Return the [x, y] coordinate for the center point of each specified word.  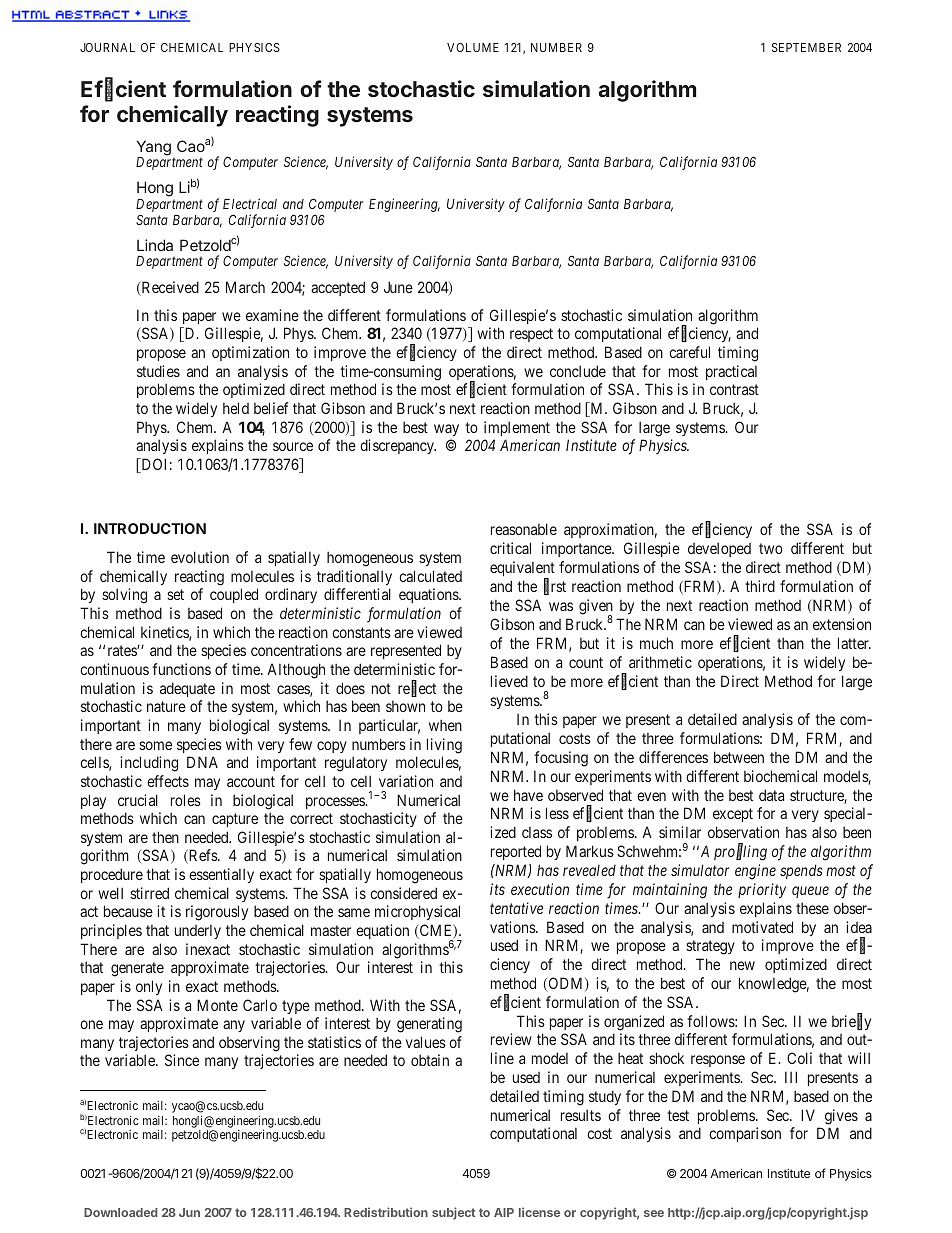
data [771, 795]
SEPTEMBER [806, 47]
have [528, 795]
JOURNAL [107, 47]
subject [453, 1213]
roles [186, 800]
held [236, 408]
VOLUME [473, 47]
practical [731, 372]
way [446, 430]
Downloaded [120, 1212]
